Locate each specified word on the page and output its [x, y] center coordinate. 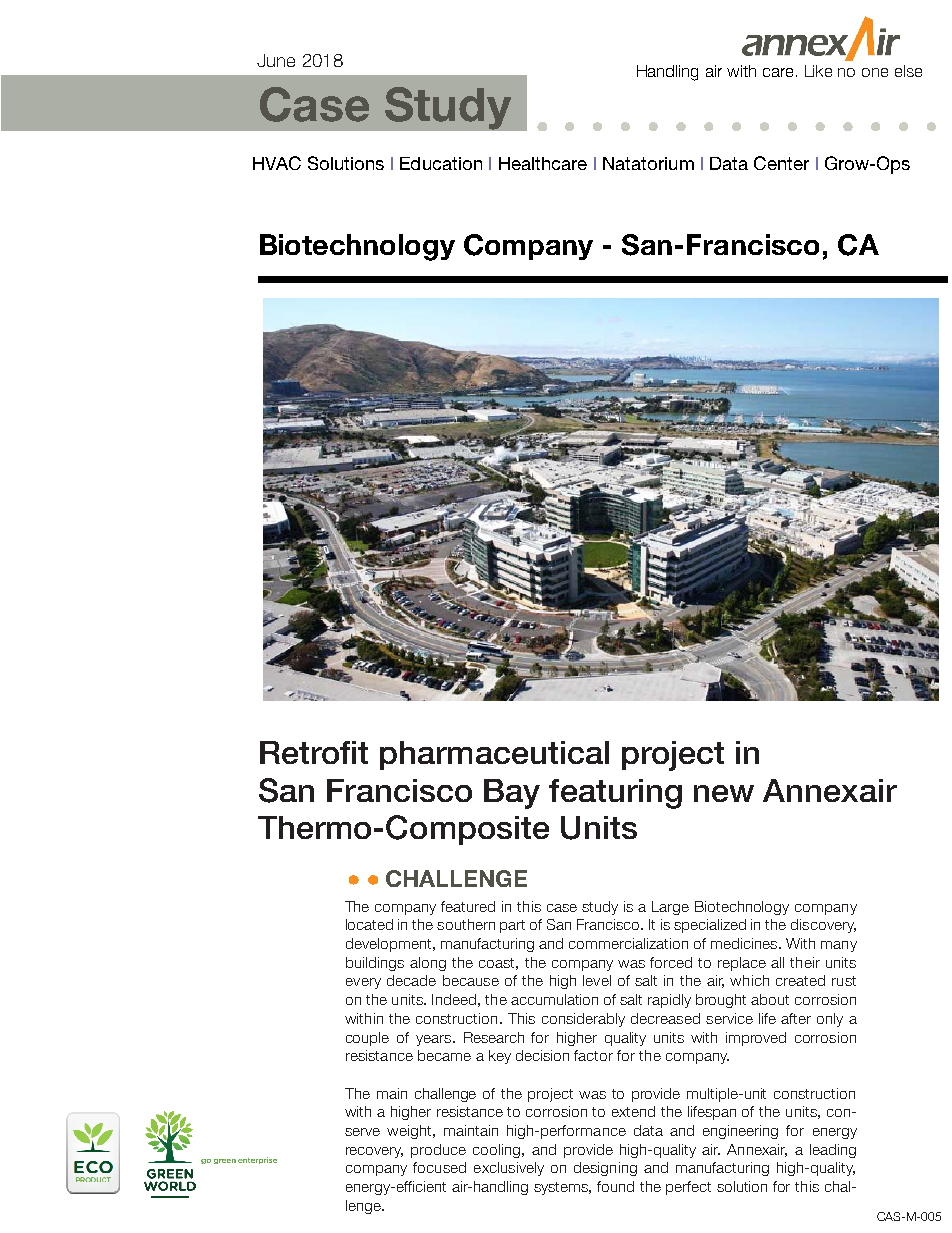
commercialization [628, 943]
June [276, 60]
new [724, 793]
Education [441, 163]
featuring [615, 794]
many [839, 946]
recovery [374, 1152]
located [369, 924]
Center [781, 163]
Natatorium [648, 163]
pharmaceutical [494, 755]
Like [818, 71]
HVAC [277, 163]
